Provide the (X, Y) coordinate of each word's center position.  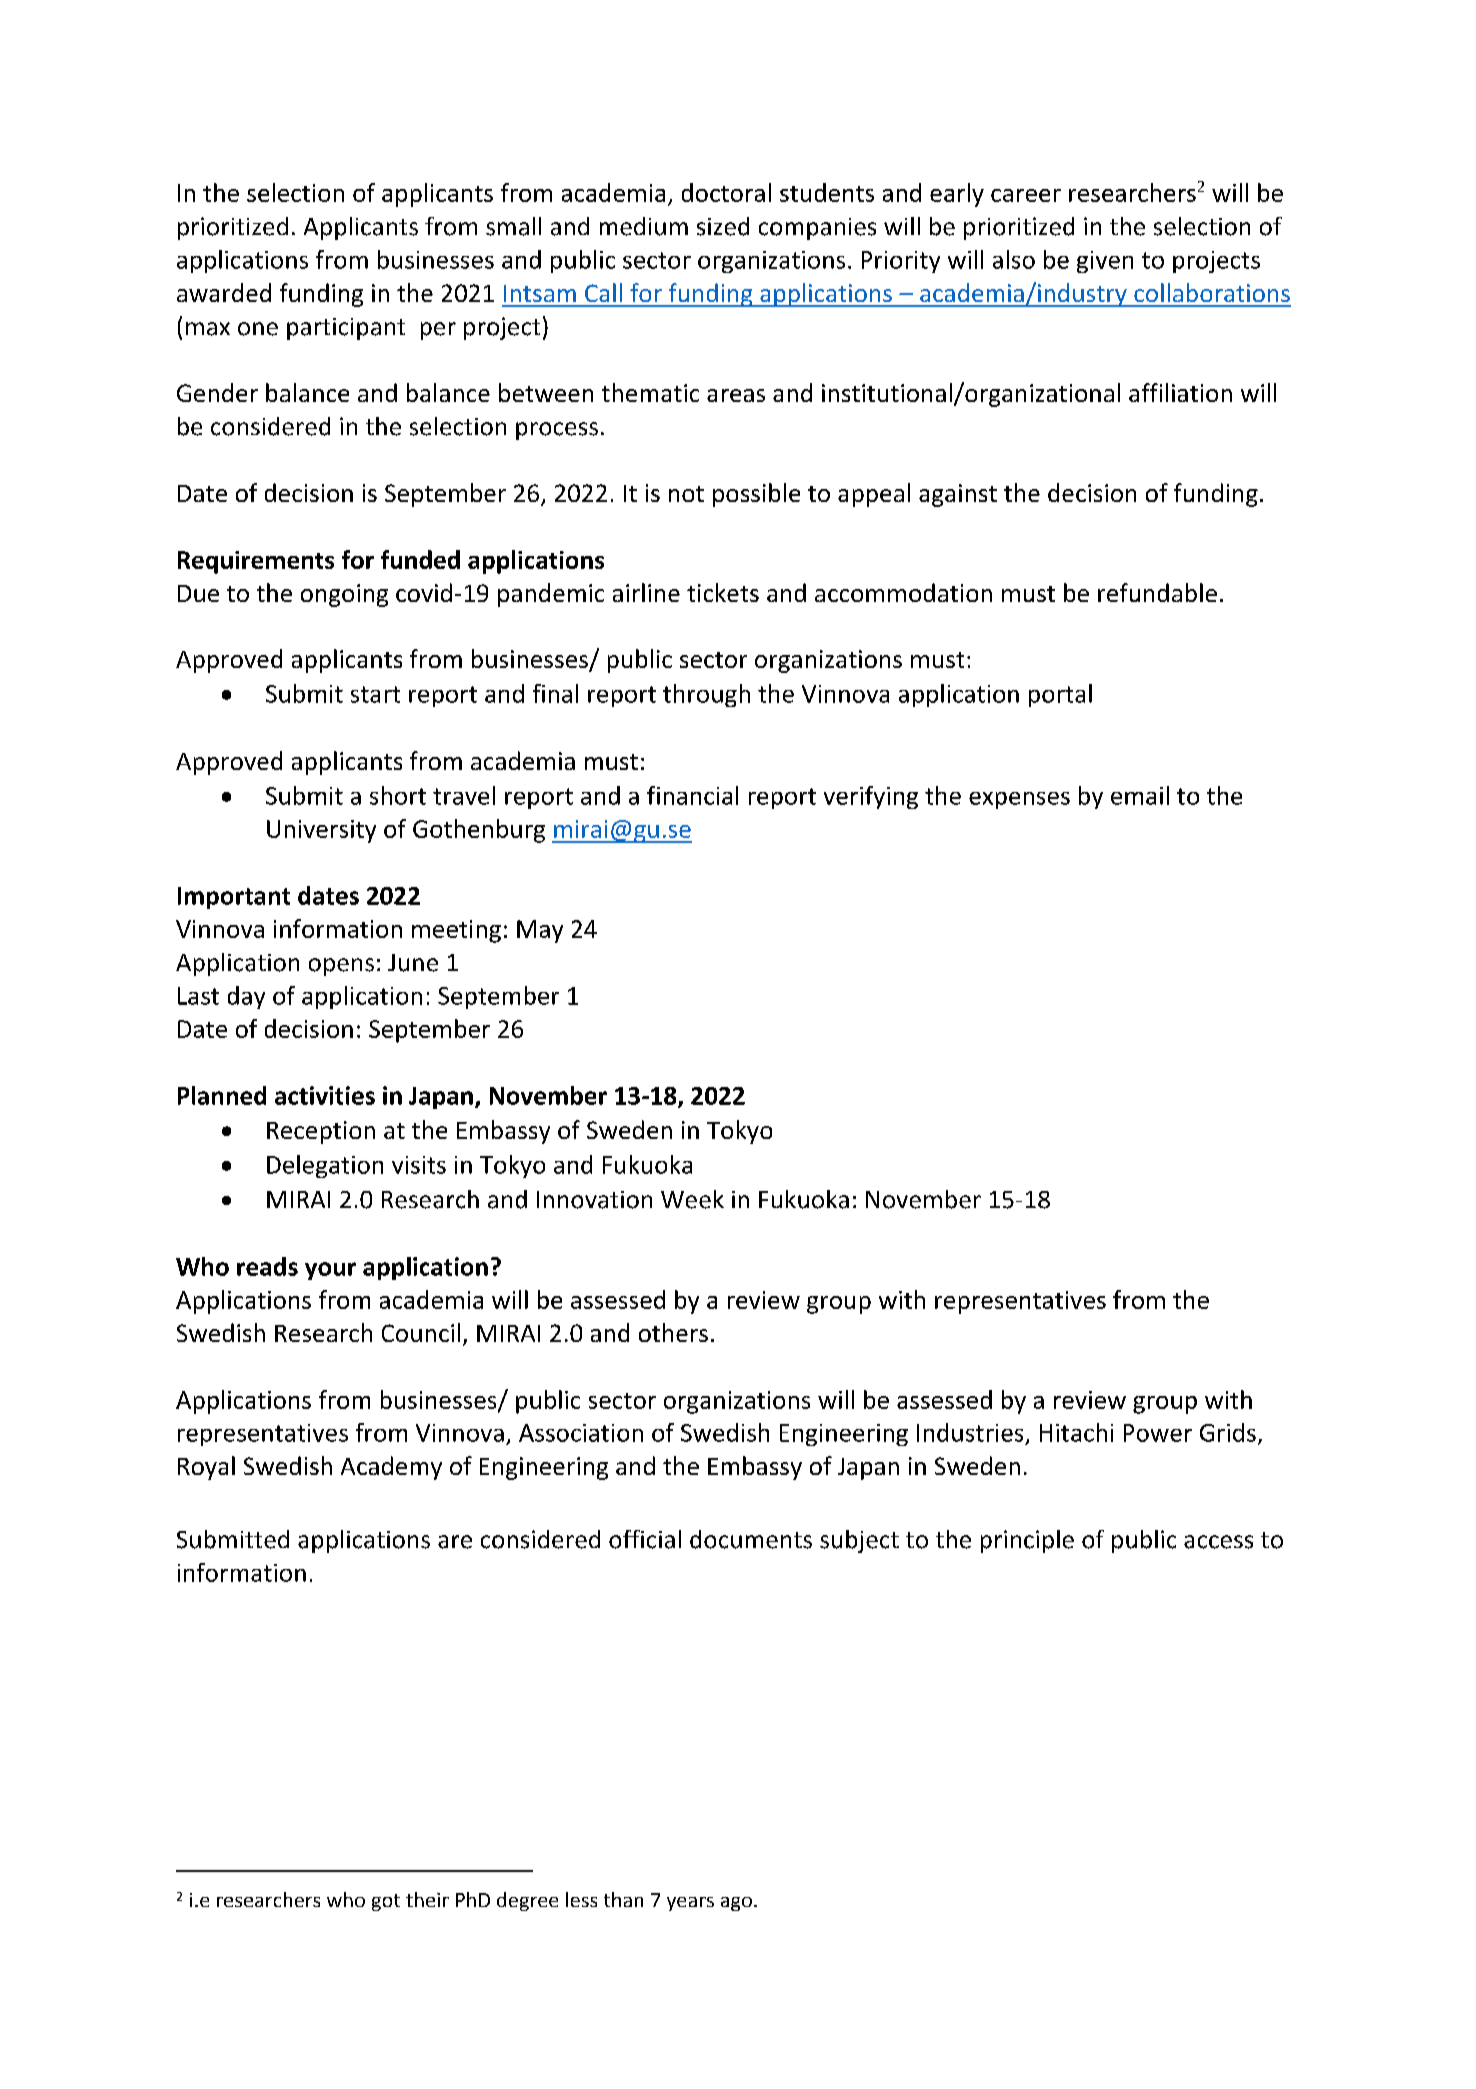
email (1140, 795)
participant (346, 329)
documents (751, 1539)
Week (692, 1199)
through (706, 695)
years (690, 1904)
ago (736, 1904)
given (1105, 262)
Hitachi (1076, 1432)
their (427, 1899)
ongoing (344, 595)
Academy (391, 1468)
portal (1060, 695)
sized (723, 226)
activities (325, 1095)
